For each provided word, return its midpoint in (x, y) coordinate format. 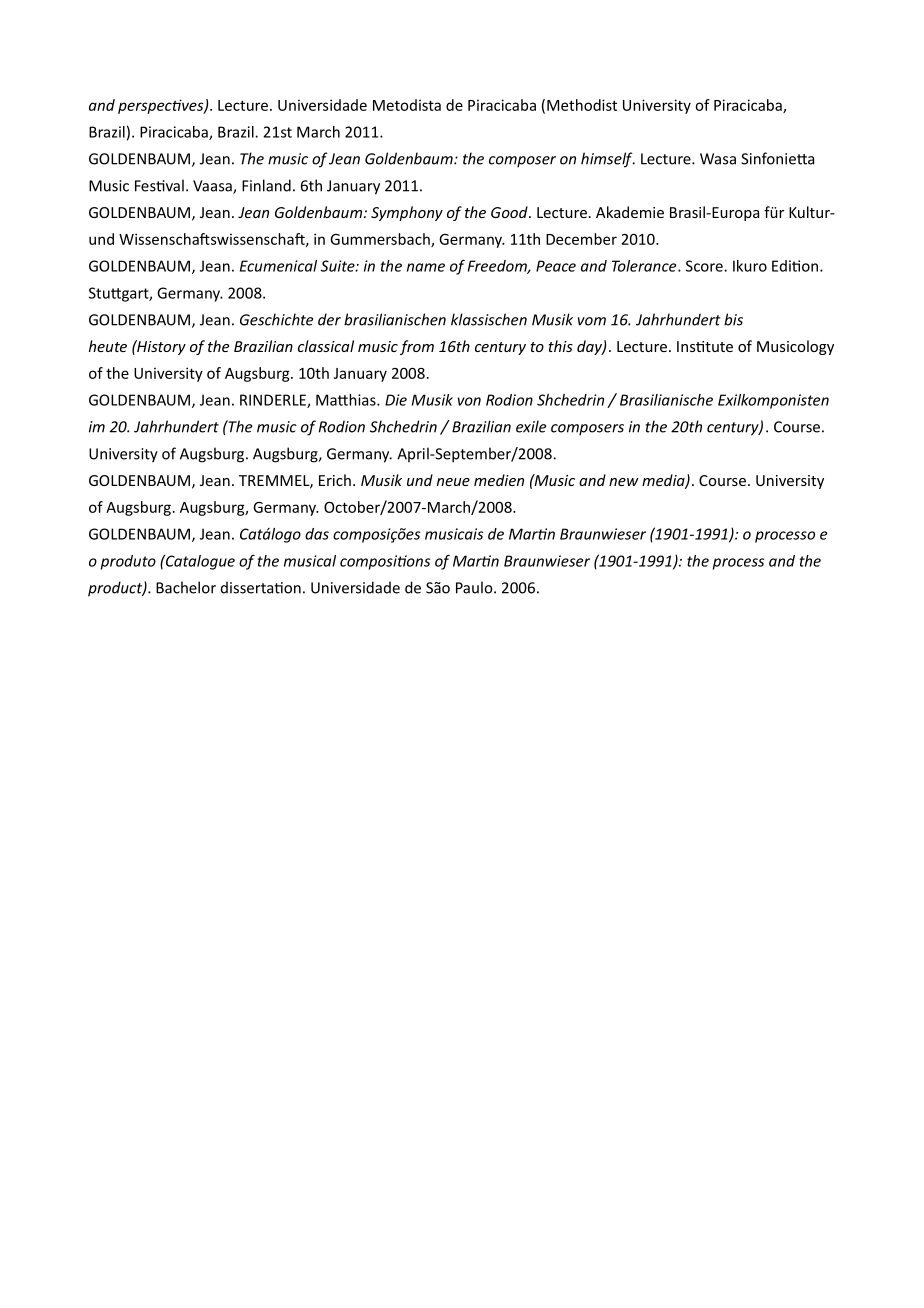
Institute (705, 346)
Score (705, 266)
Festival (159, 185)
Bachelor (186, 587)
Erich (335, 480)
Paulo (475, 587)
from (417, 347)
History (160, 347)
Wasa (718, 159)
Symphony (407, 213)
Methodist (582, 105)
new (623, 482)
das (317, 534)
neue (453, 482)
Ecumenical (278, 266)
